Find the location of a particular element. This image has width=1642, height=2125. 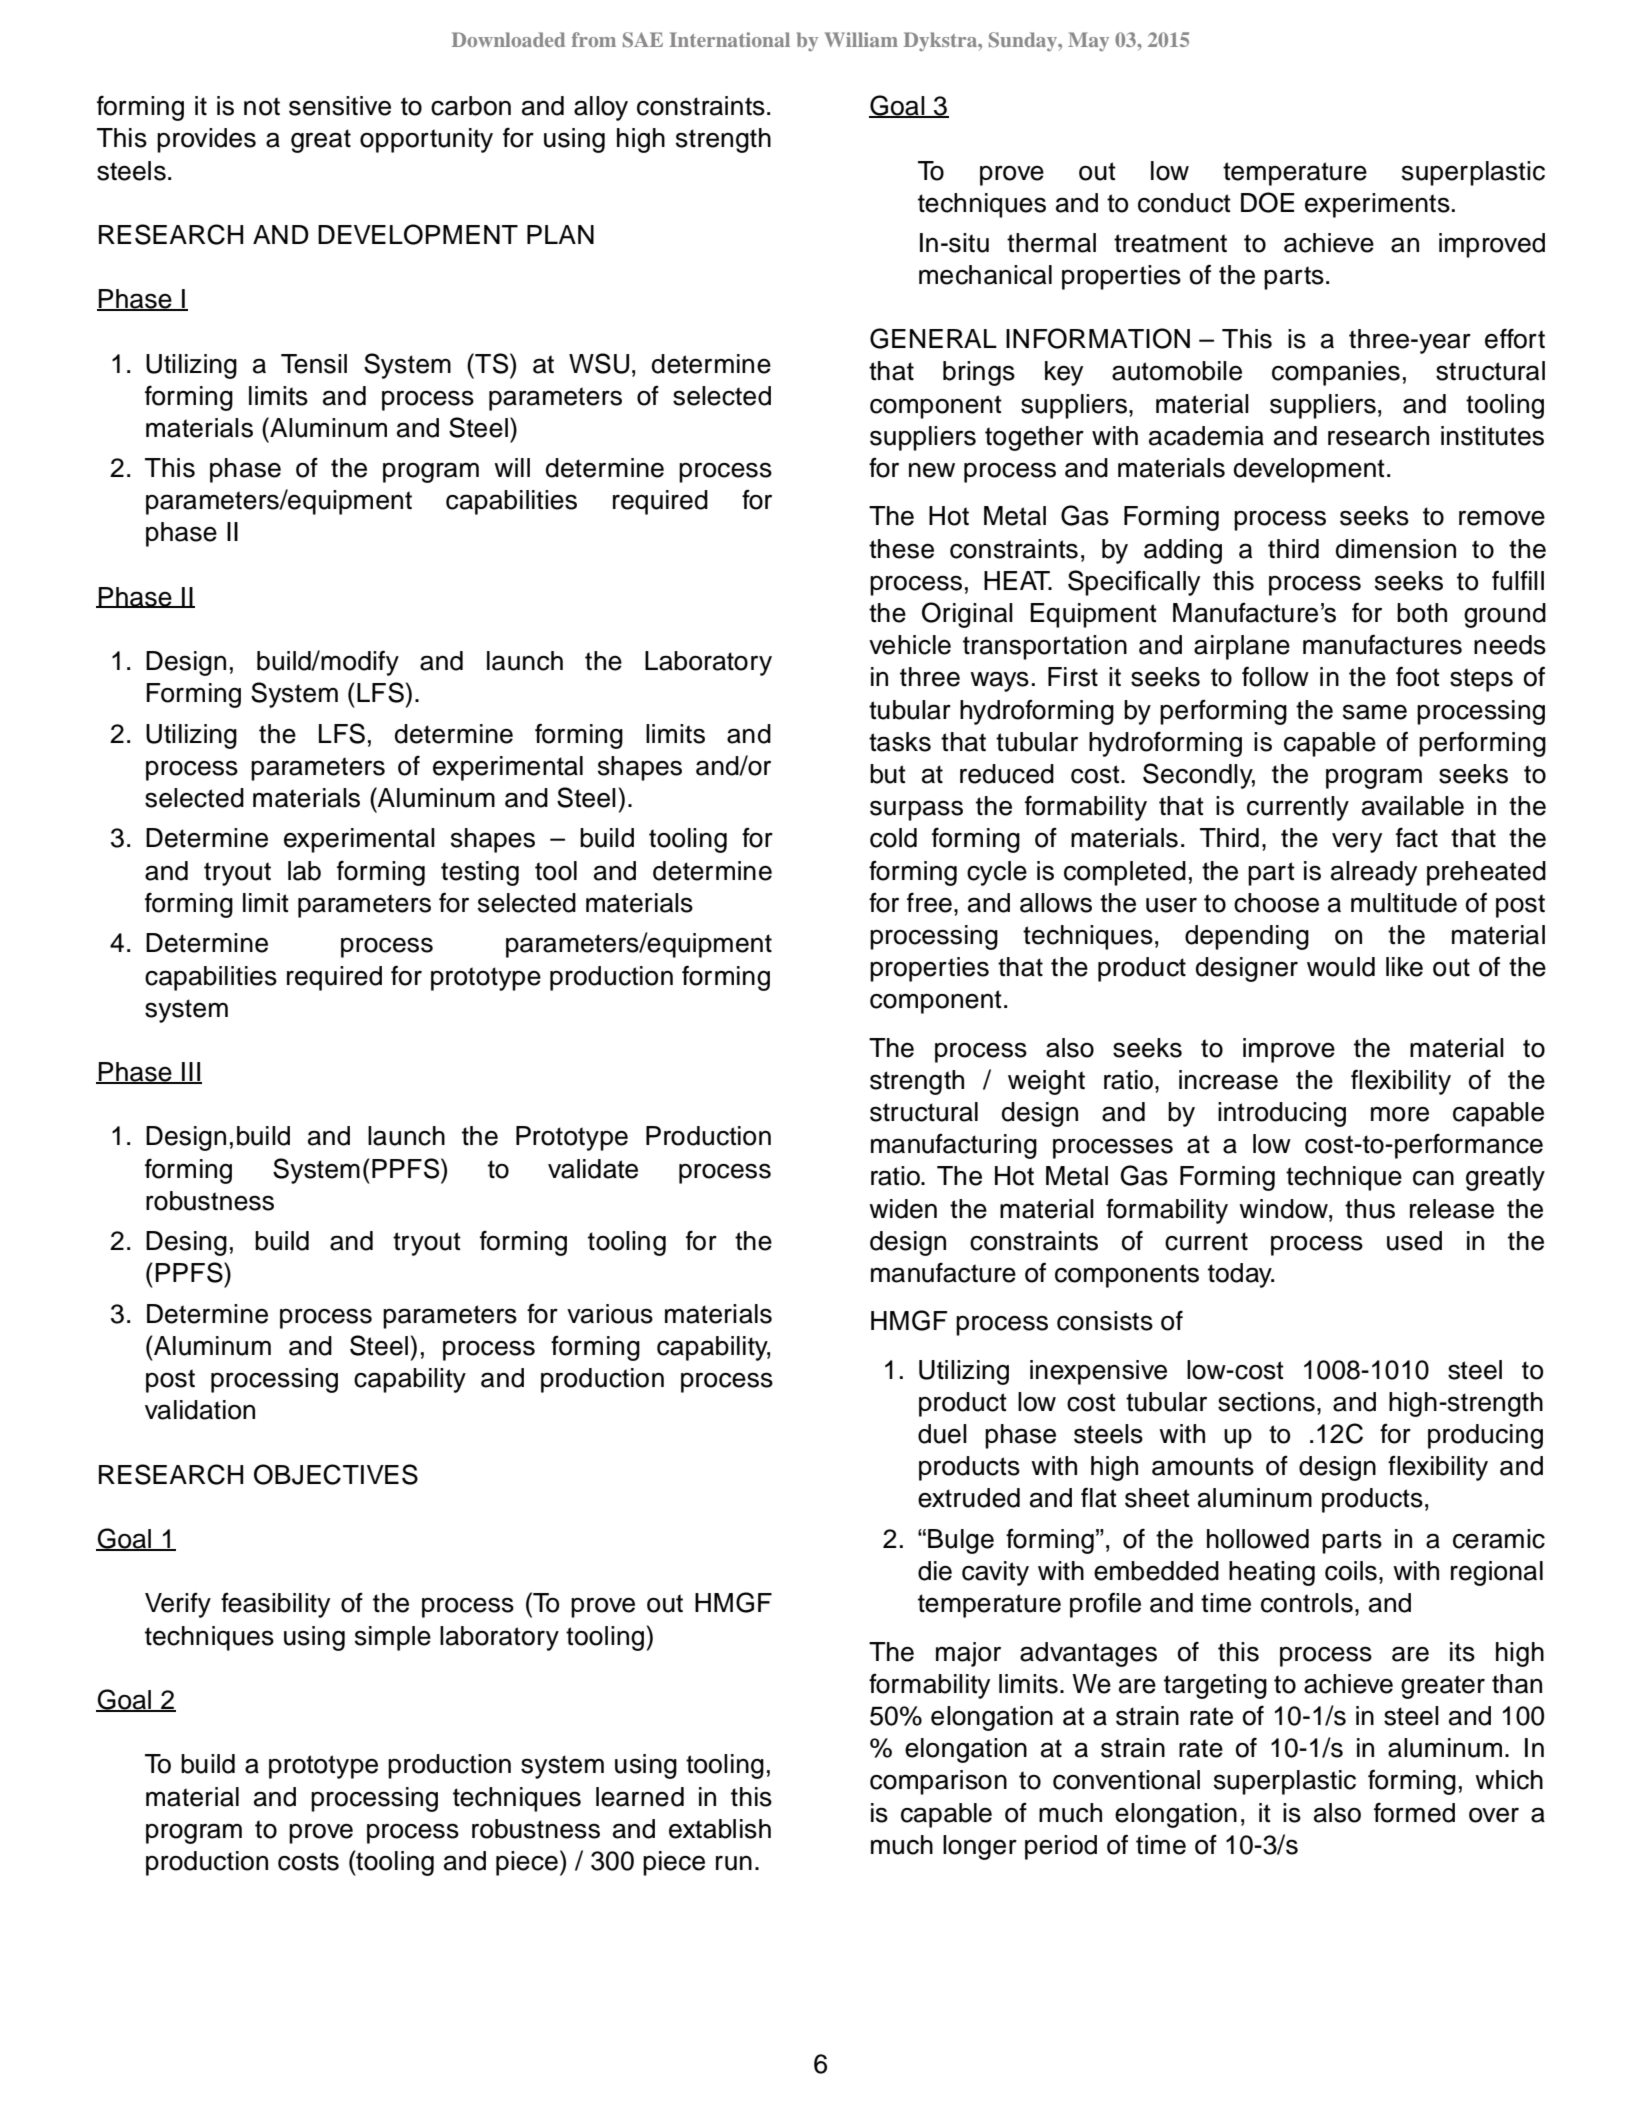

testing is located at coordinates (480, 873).
